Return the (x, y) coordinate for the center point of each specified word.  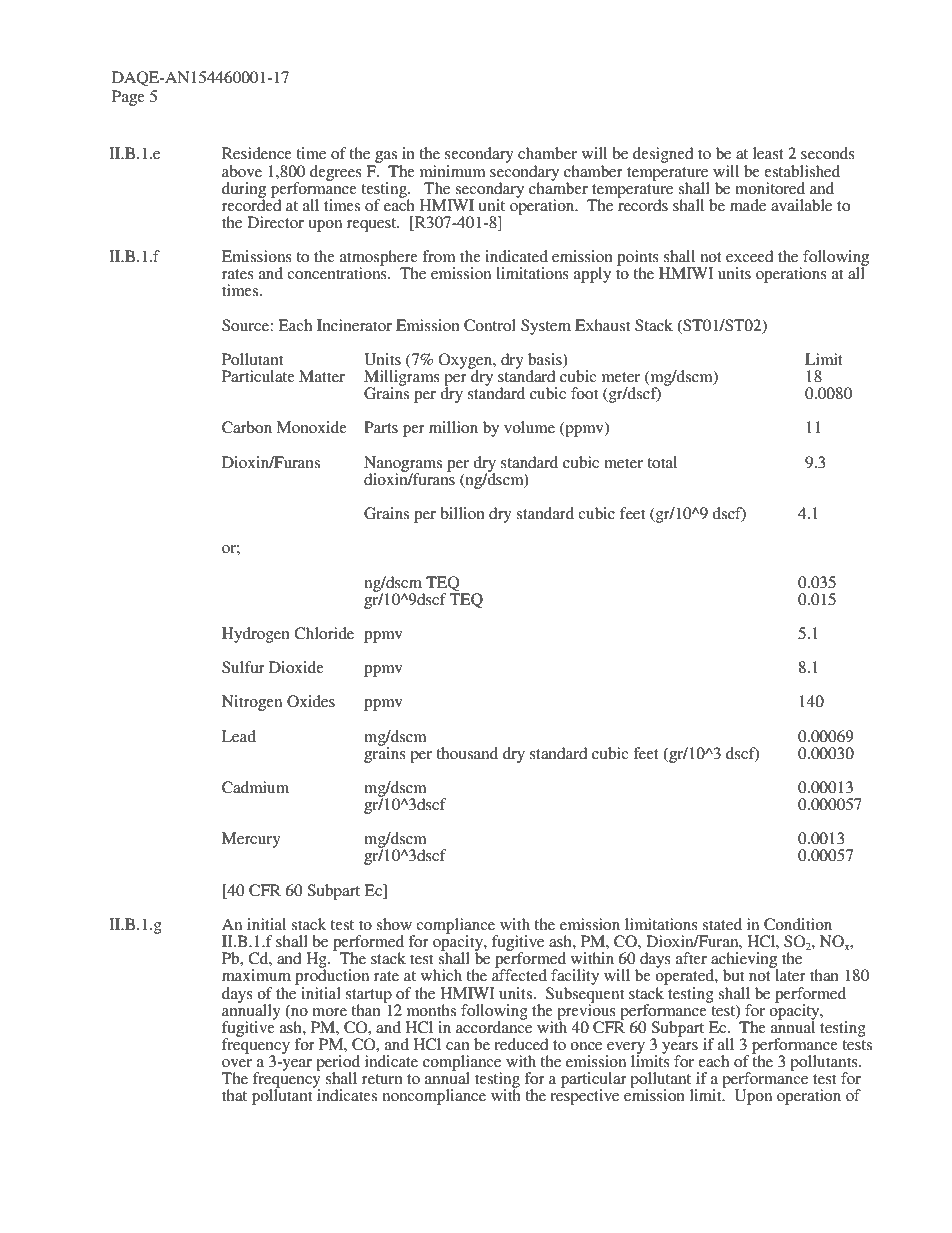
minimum (453, 171)
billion (462, 513)
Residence (257, 153)
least (768, 153)
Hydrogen (256, 635)
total (662, 462)
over (237, 1063)
